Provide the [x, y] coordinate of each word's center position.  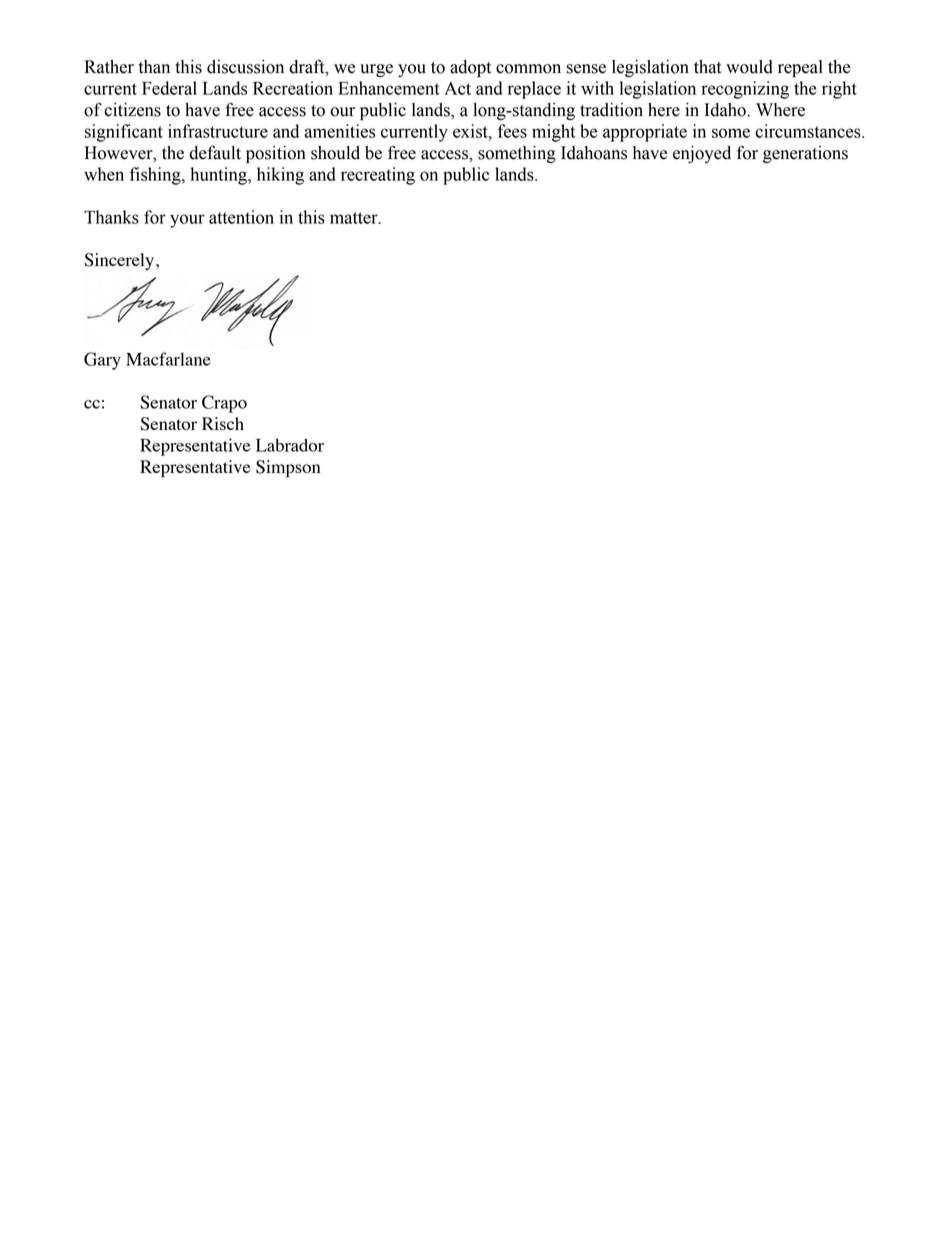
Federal [169, 88]
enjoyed [702, 154]
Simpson [288, 468]
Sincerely [119, 261]
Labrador [290, 445]
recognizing [745, 90]
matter [355, 218]
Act [457, 88]
